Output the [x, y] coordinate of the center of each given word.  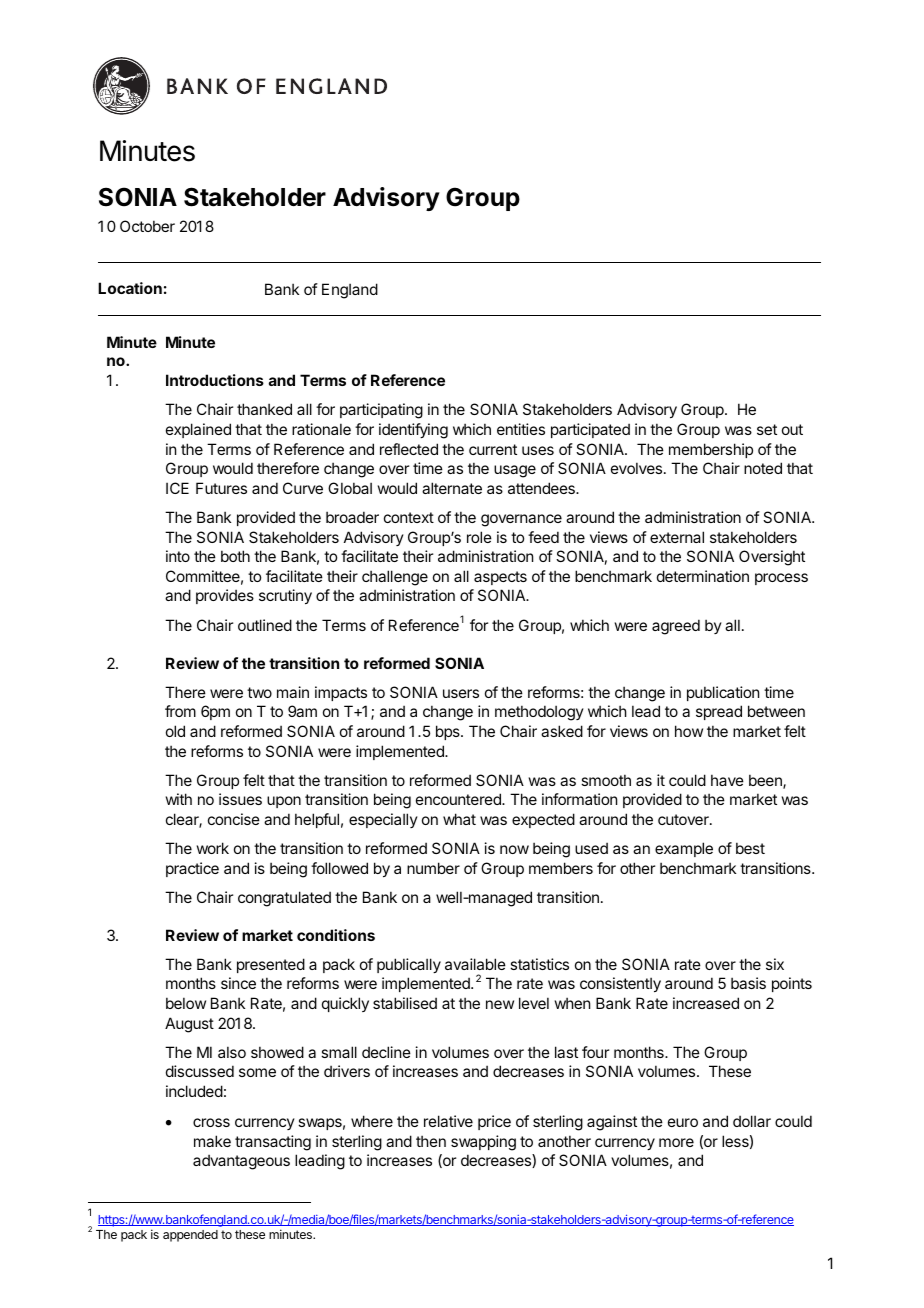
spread [719, 712]
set [767, 429]
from [180, 711]
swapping [483, 1143]
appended [190, 1236]
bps [449, 732]
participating [381, 411]
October [147, 226]
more [676, 1142]
